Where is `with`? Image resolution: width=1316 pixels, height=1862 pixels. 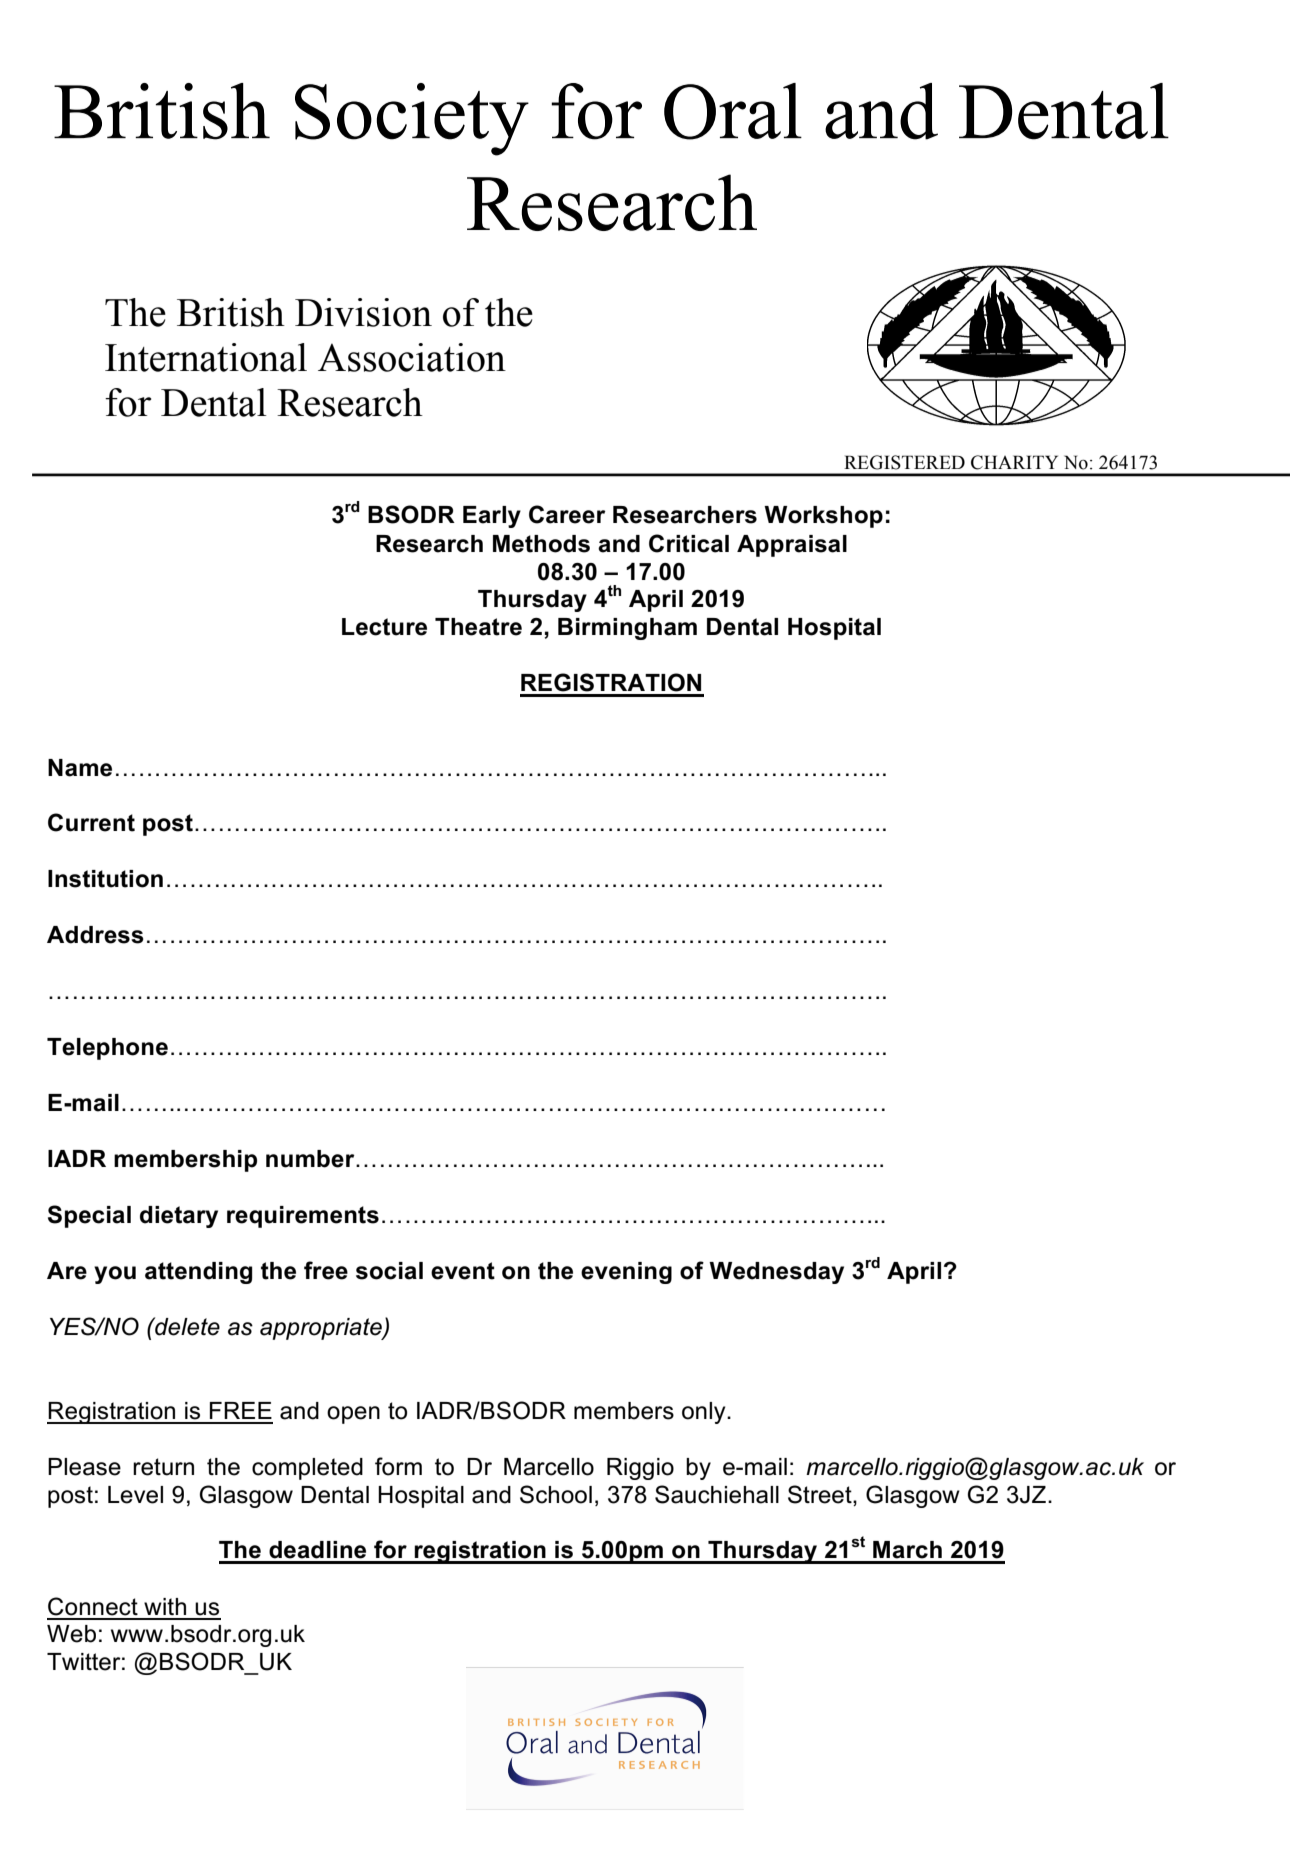 with is located at coordinates (165, 1606).
